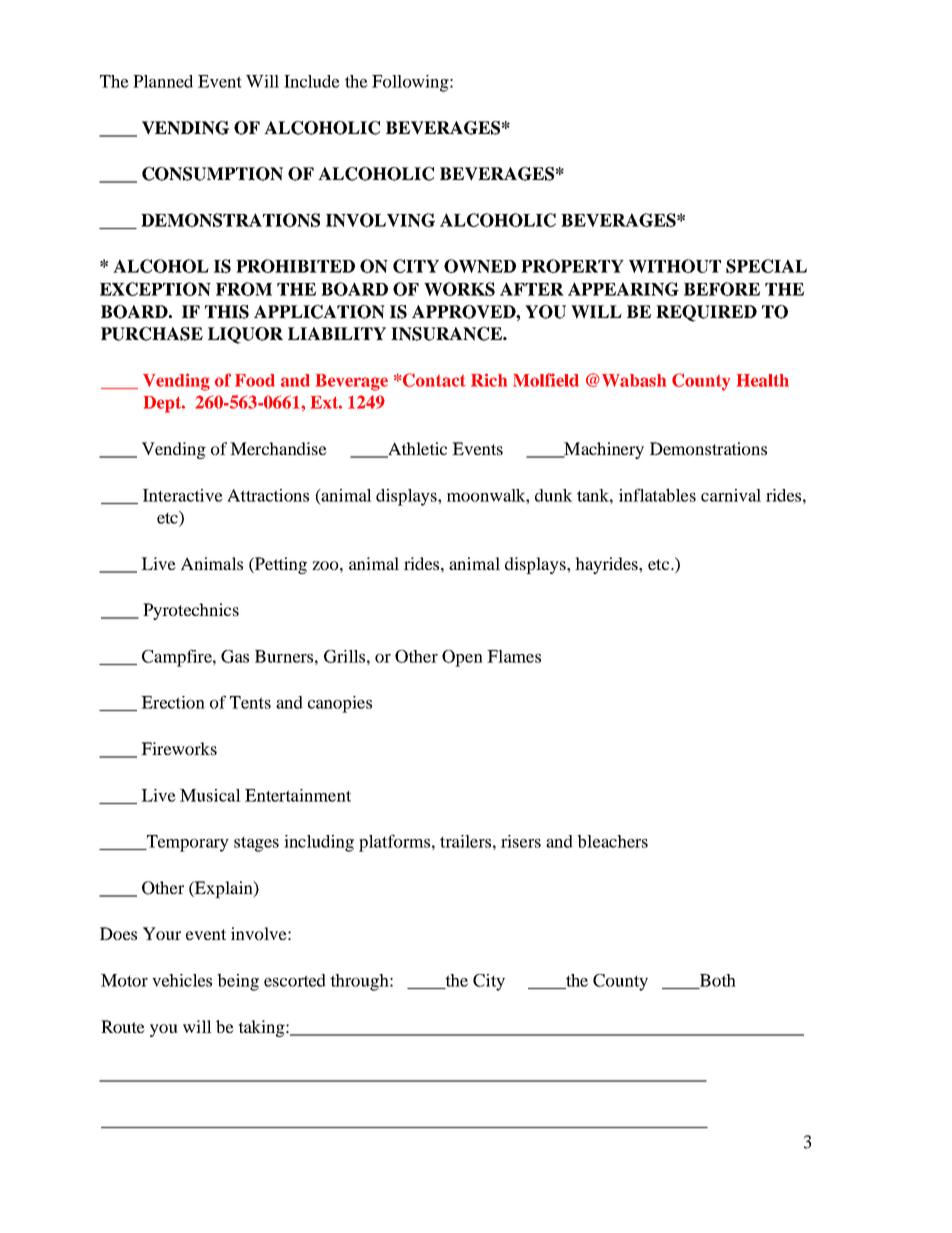 The height and width of the screenshot is (1233, 952). I want to click on Include, so click(312, 81).
